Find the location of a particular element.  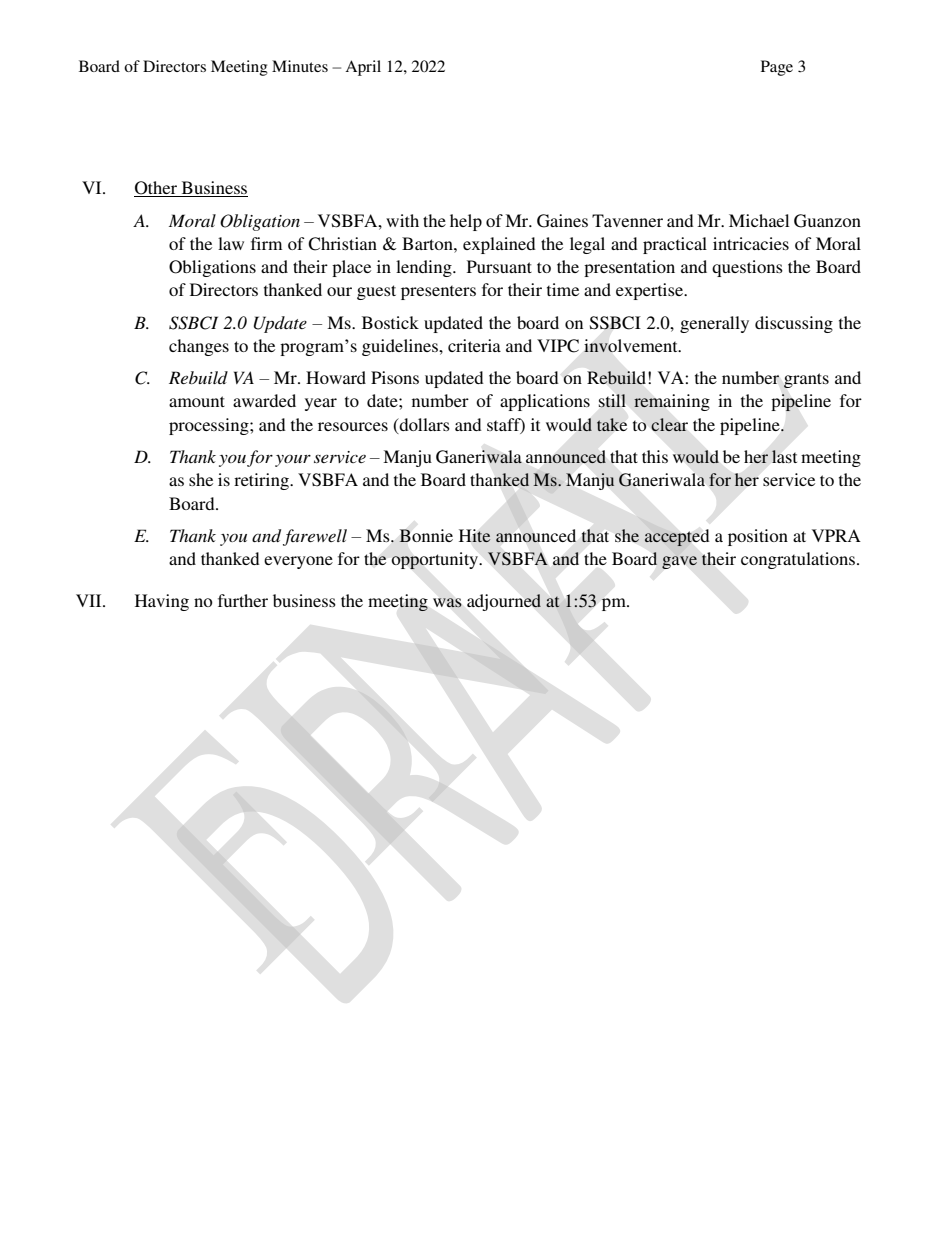

was is located at coordinates (447, 603).
